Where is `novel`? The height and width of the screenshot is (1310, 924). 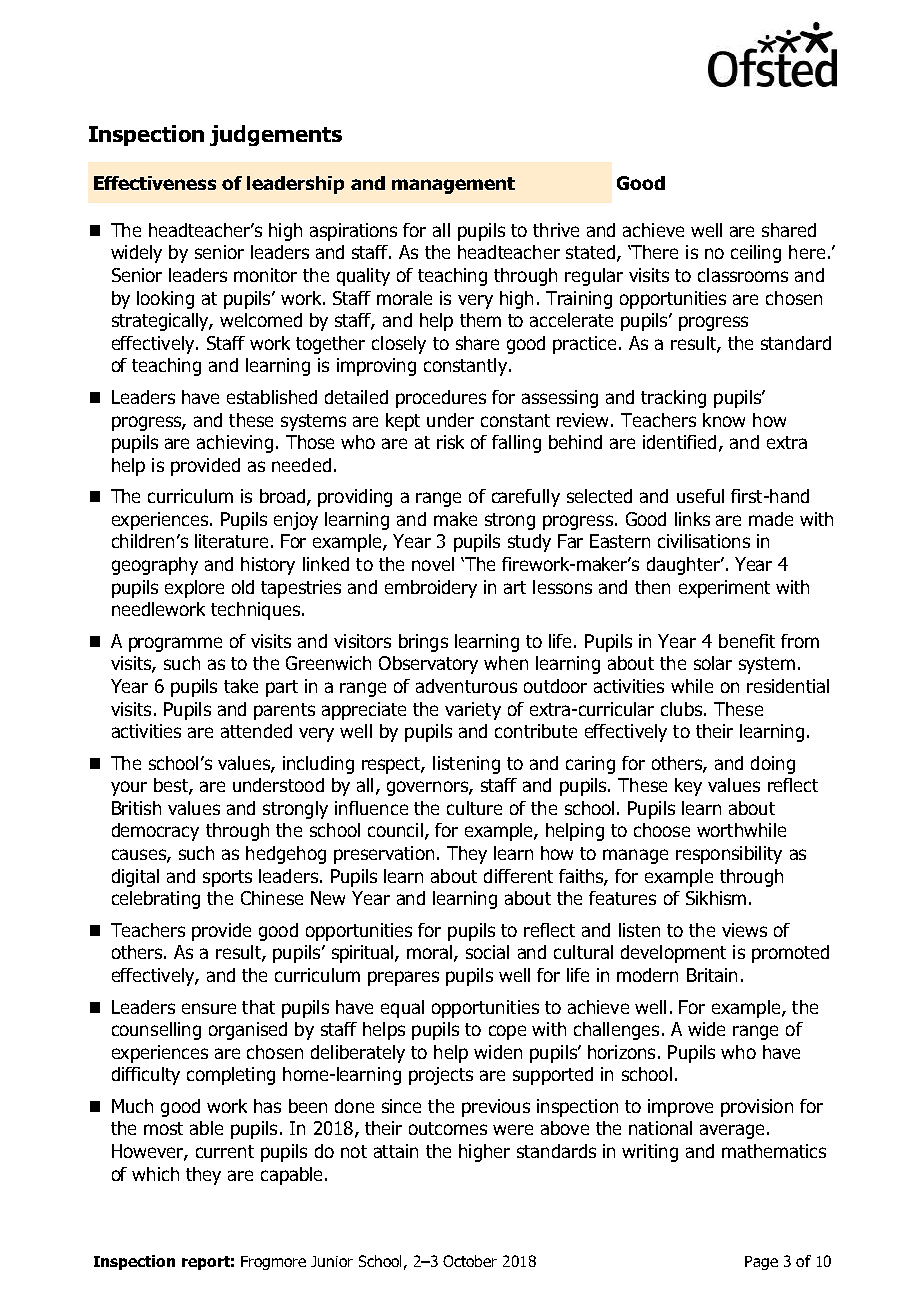
novel is located at coordinates (433, 564).
